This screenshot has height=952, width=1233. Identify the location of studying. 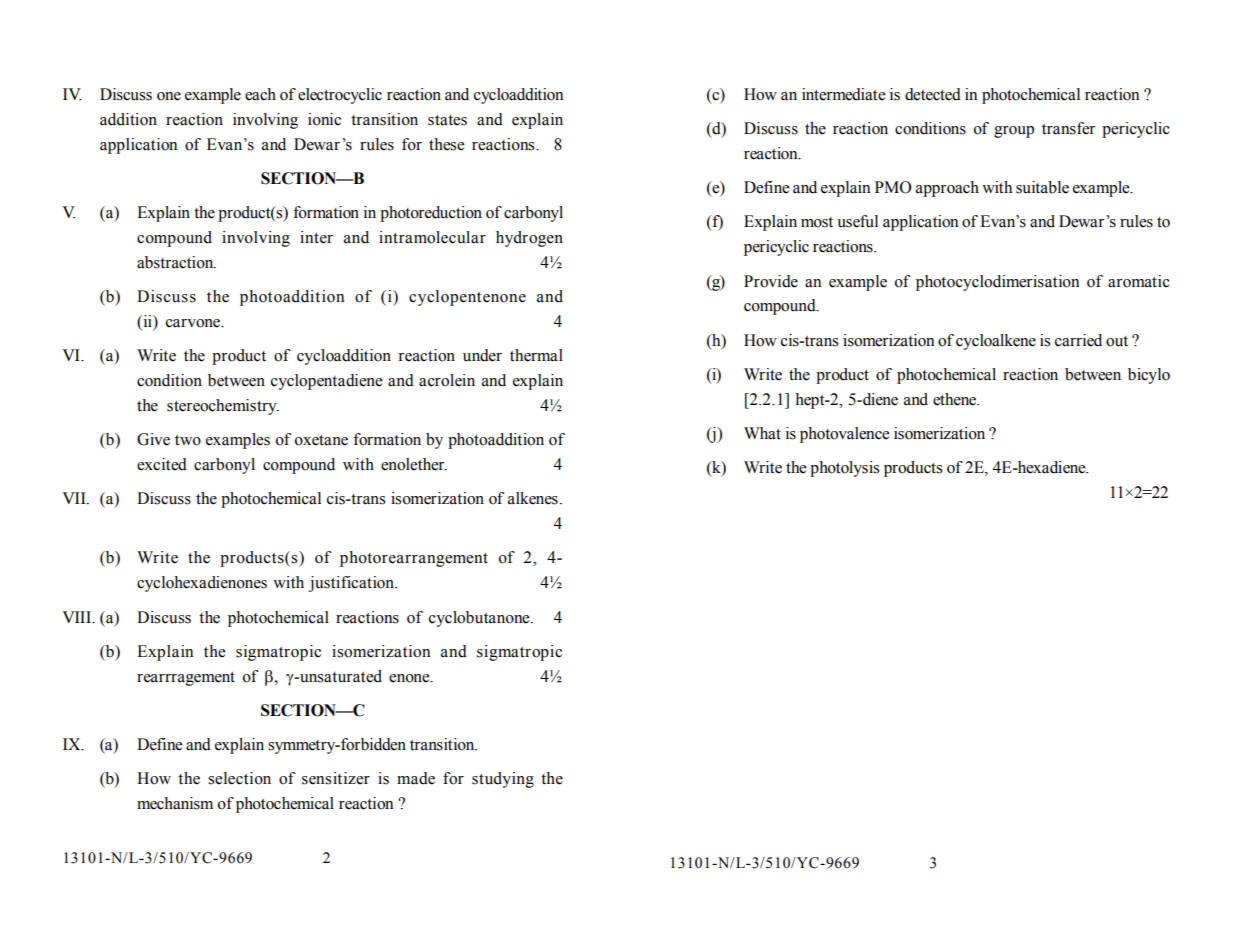
(503, 780).
